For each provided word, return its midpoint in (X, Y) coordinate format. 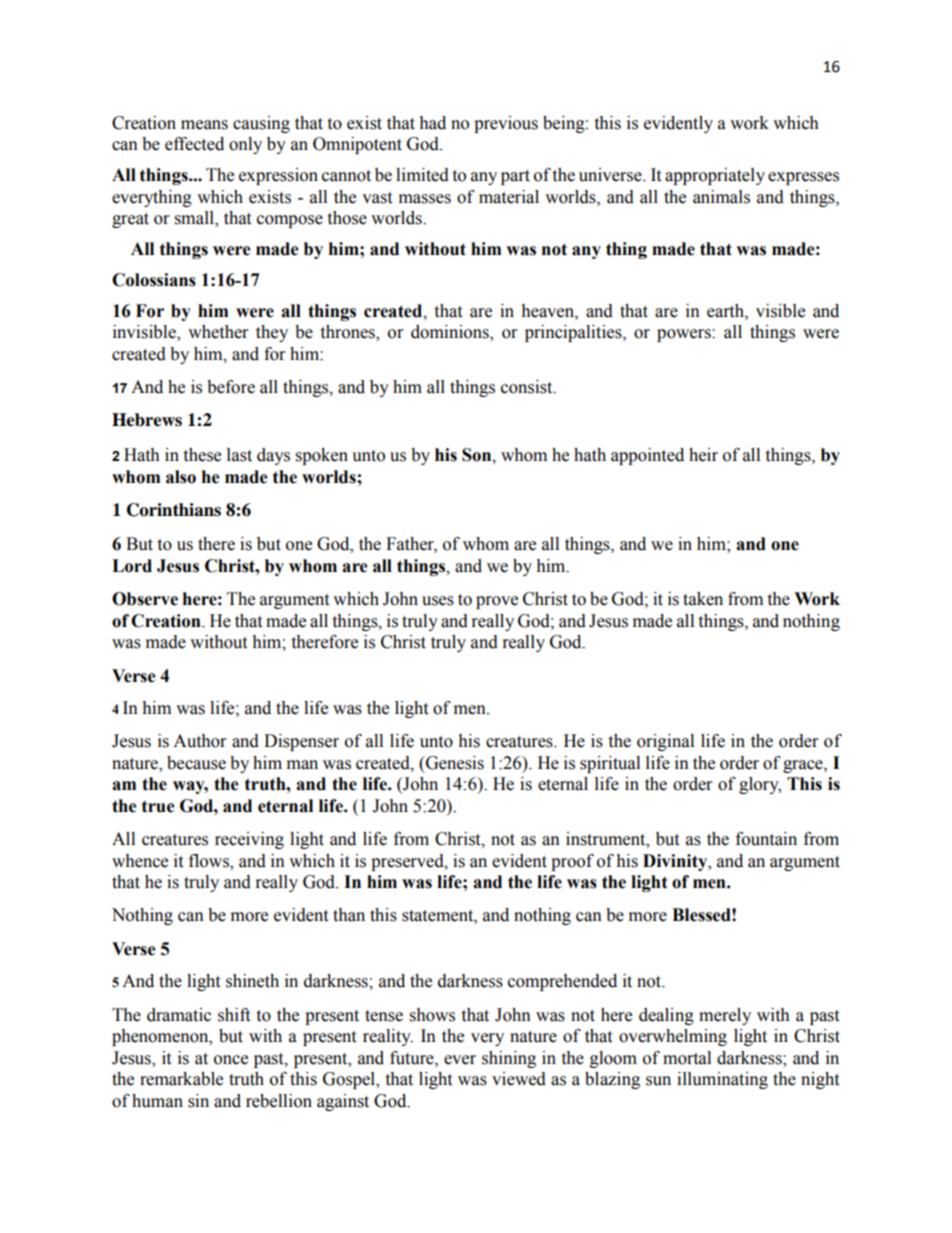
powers (685, 335)
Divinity (676, 862)
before (231, 387)
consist (528, 387)
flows (210, 861)
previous (506, 124)
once (231, 1060)
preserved (408, 862)
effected (194, 144)
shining (509, 1059)
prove (497, 602)
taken (703, 599)
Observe (145, 599)
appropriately (715, 176)
